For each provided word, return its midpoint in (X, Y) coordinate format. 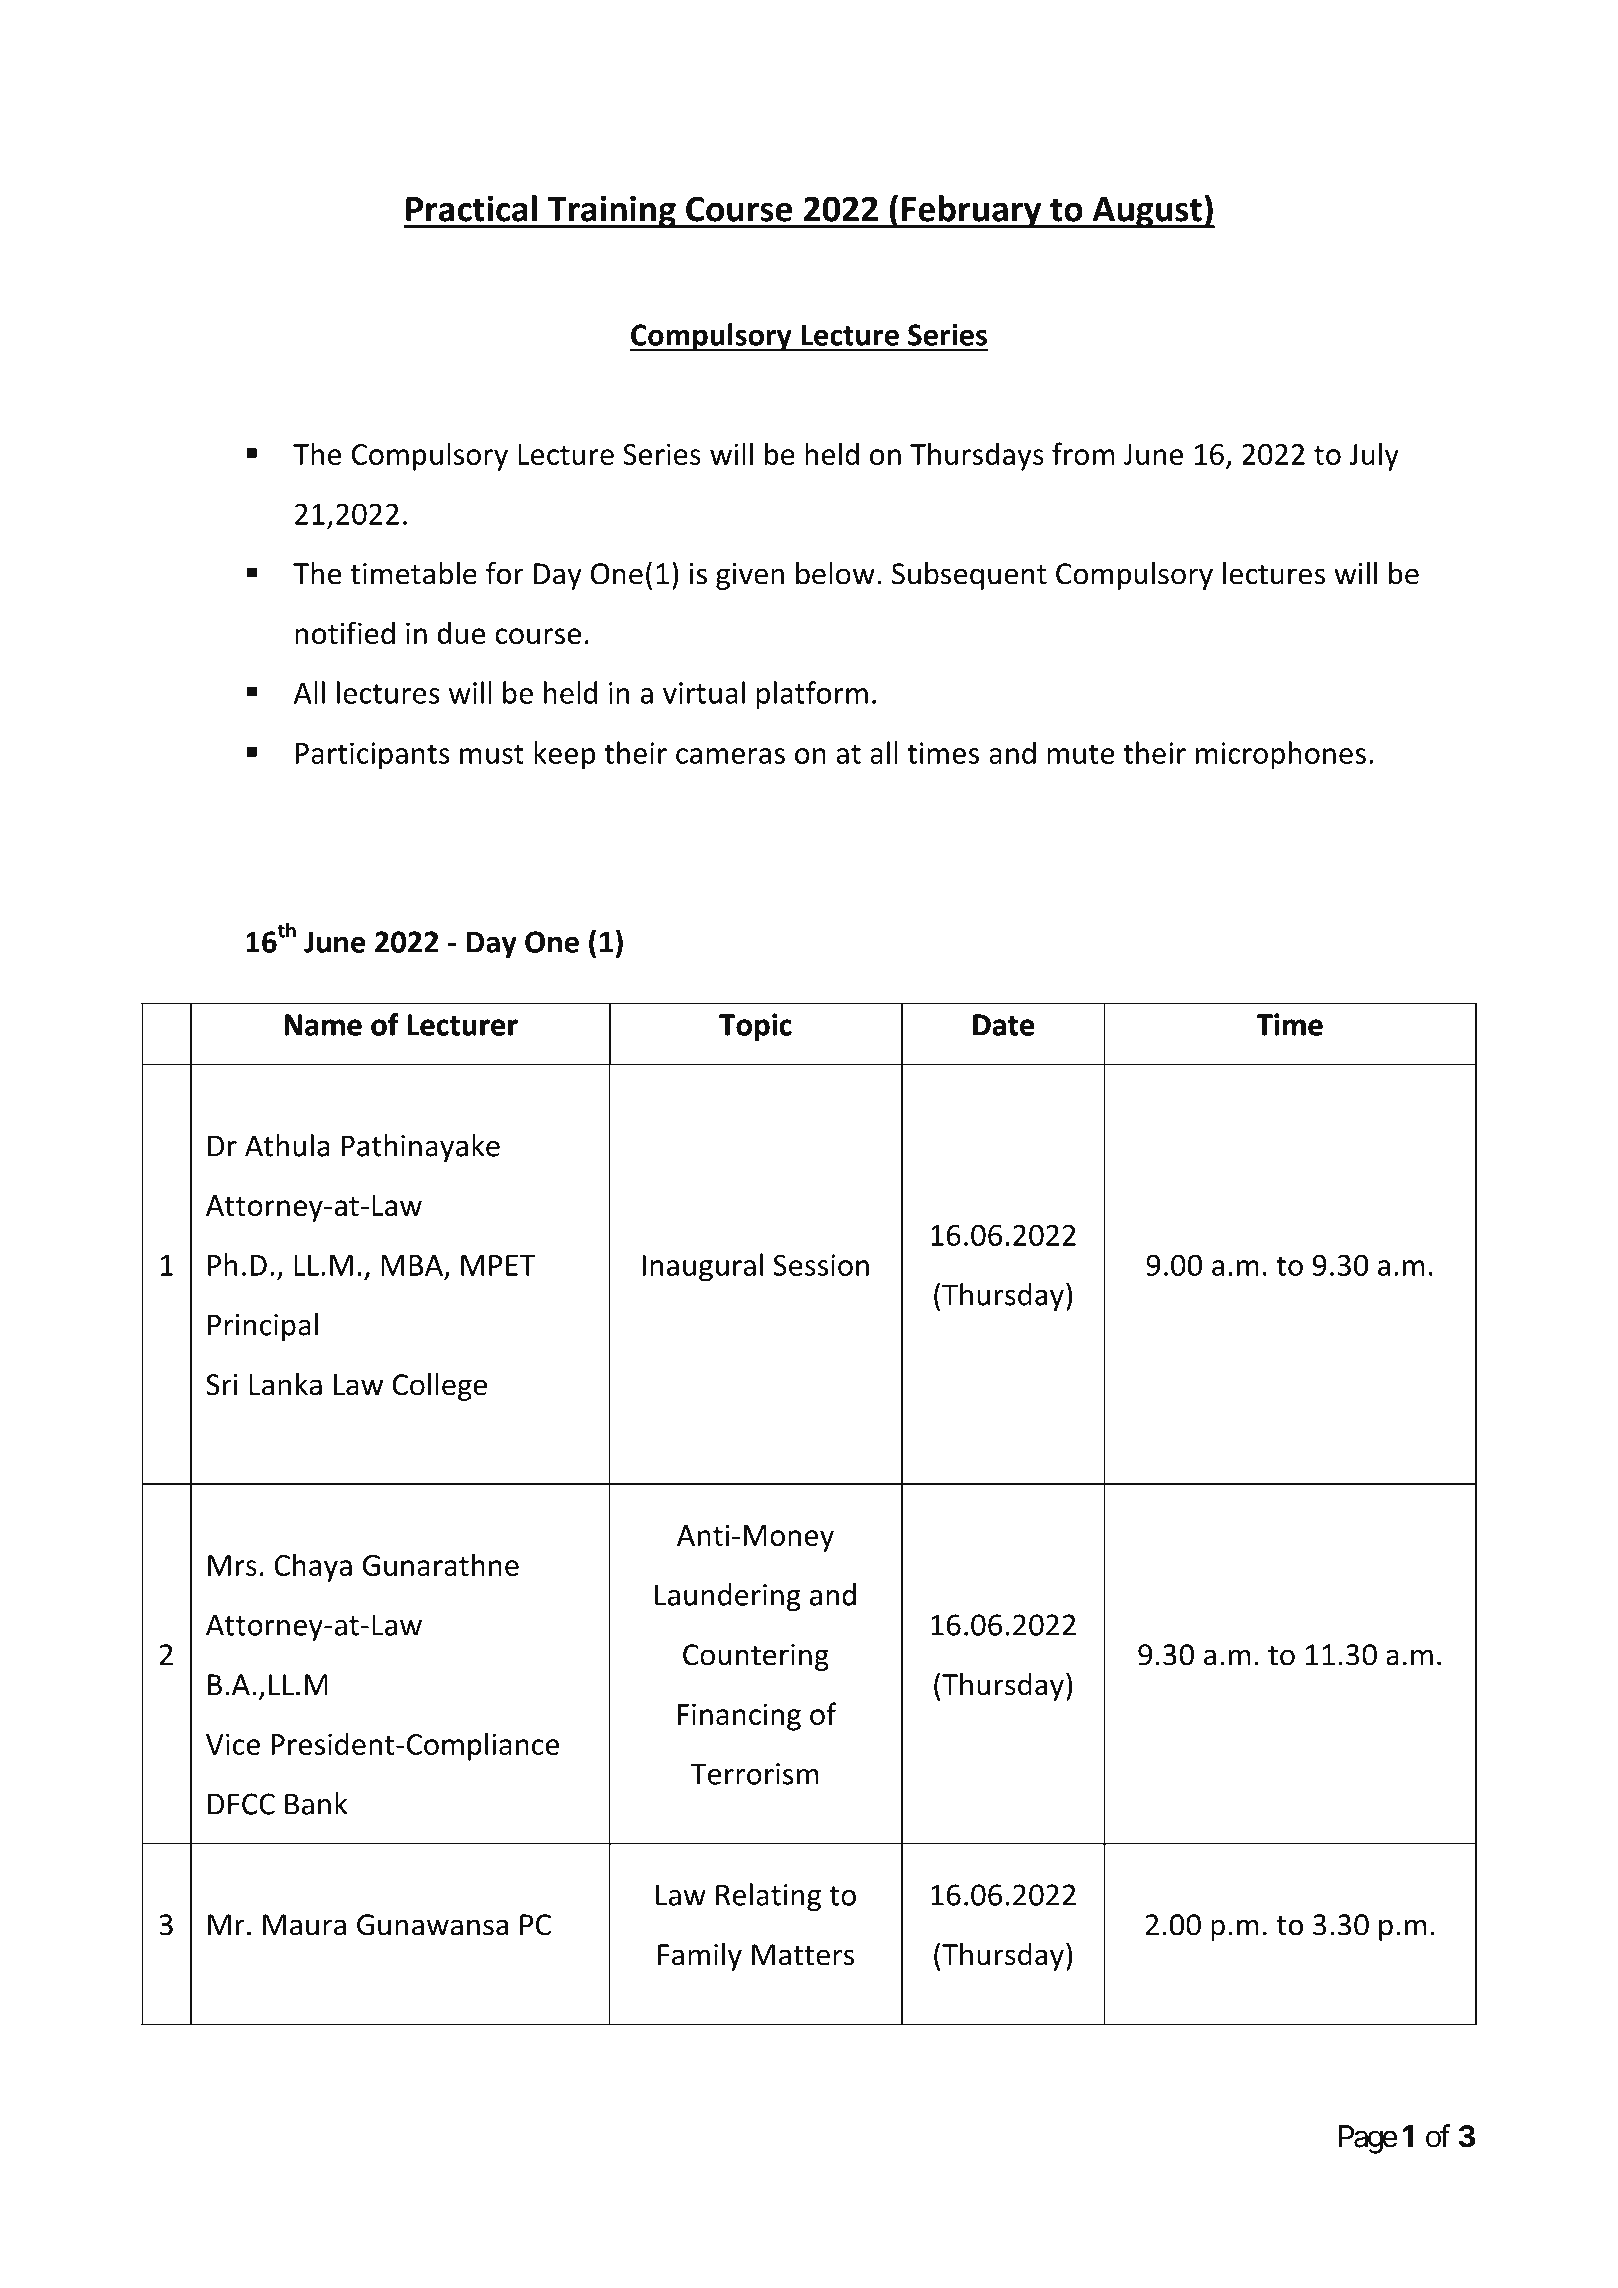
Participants (373, 756)
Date (1003, 1025)
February (972, 211)
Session (821, 1265)
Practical (471, 208)
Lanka (285, 1384)
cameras (730, 756)
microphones (1281, 755)
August (1147, 212)
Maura (304, 1925)
